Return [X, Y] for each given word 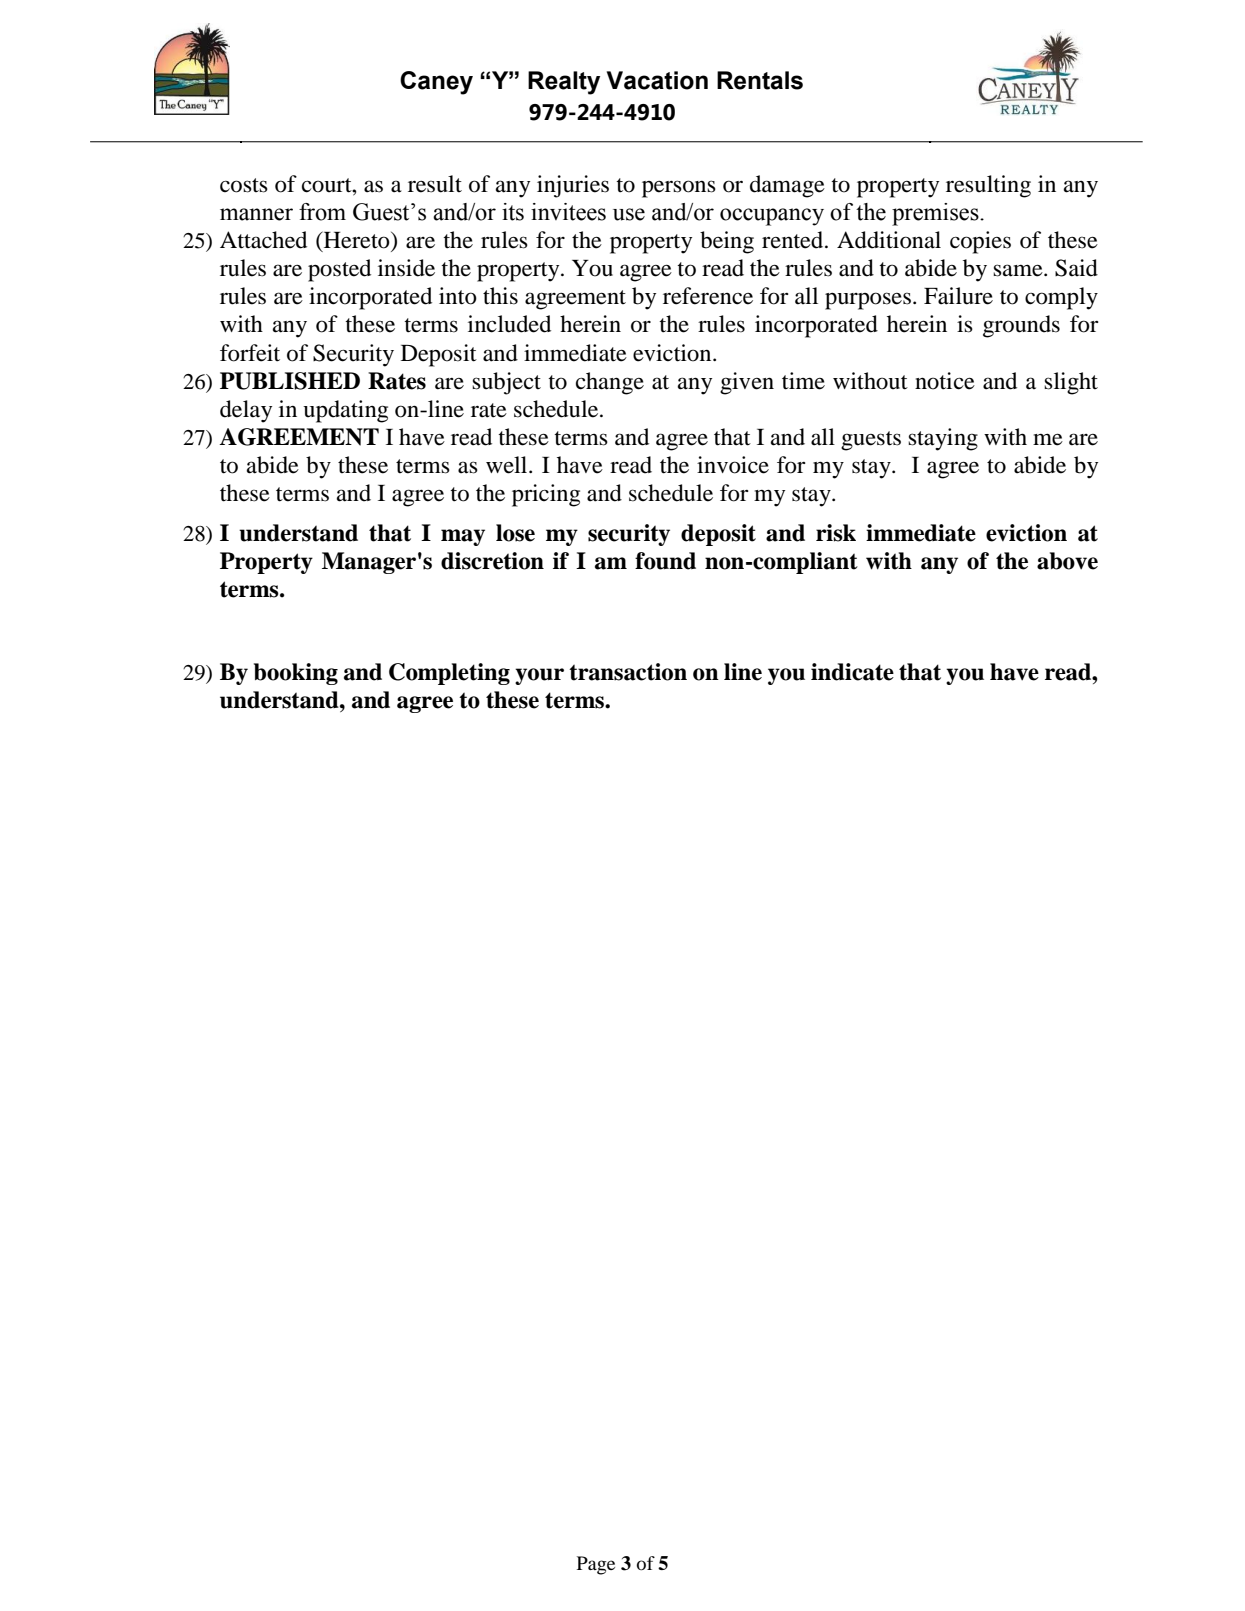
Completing [449, 674]
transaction [628, 672]
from [322, 212]
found [665, 561]
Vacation [657, 80]
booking [296, 674]
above [1067, 561]
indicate [852, 672]
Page [596, 1565]
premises [936, 214]
